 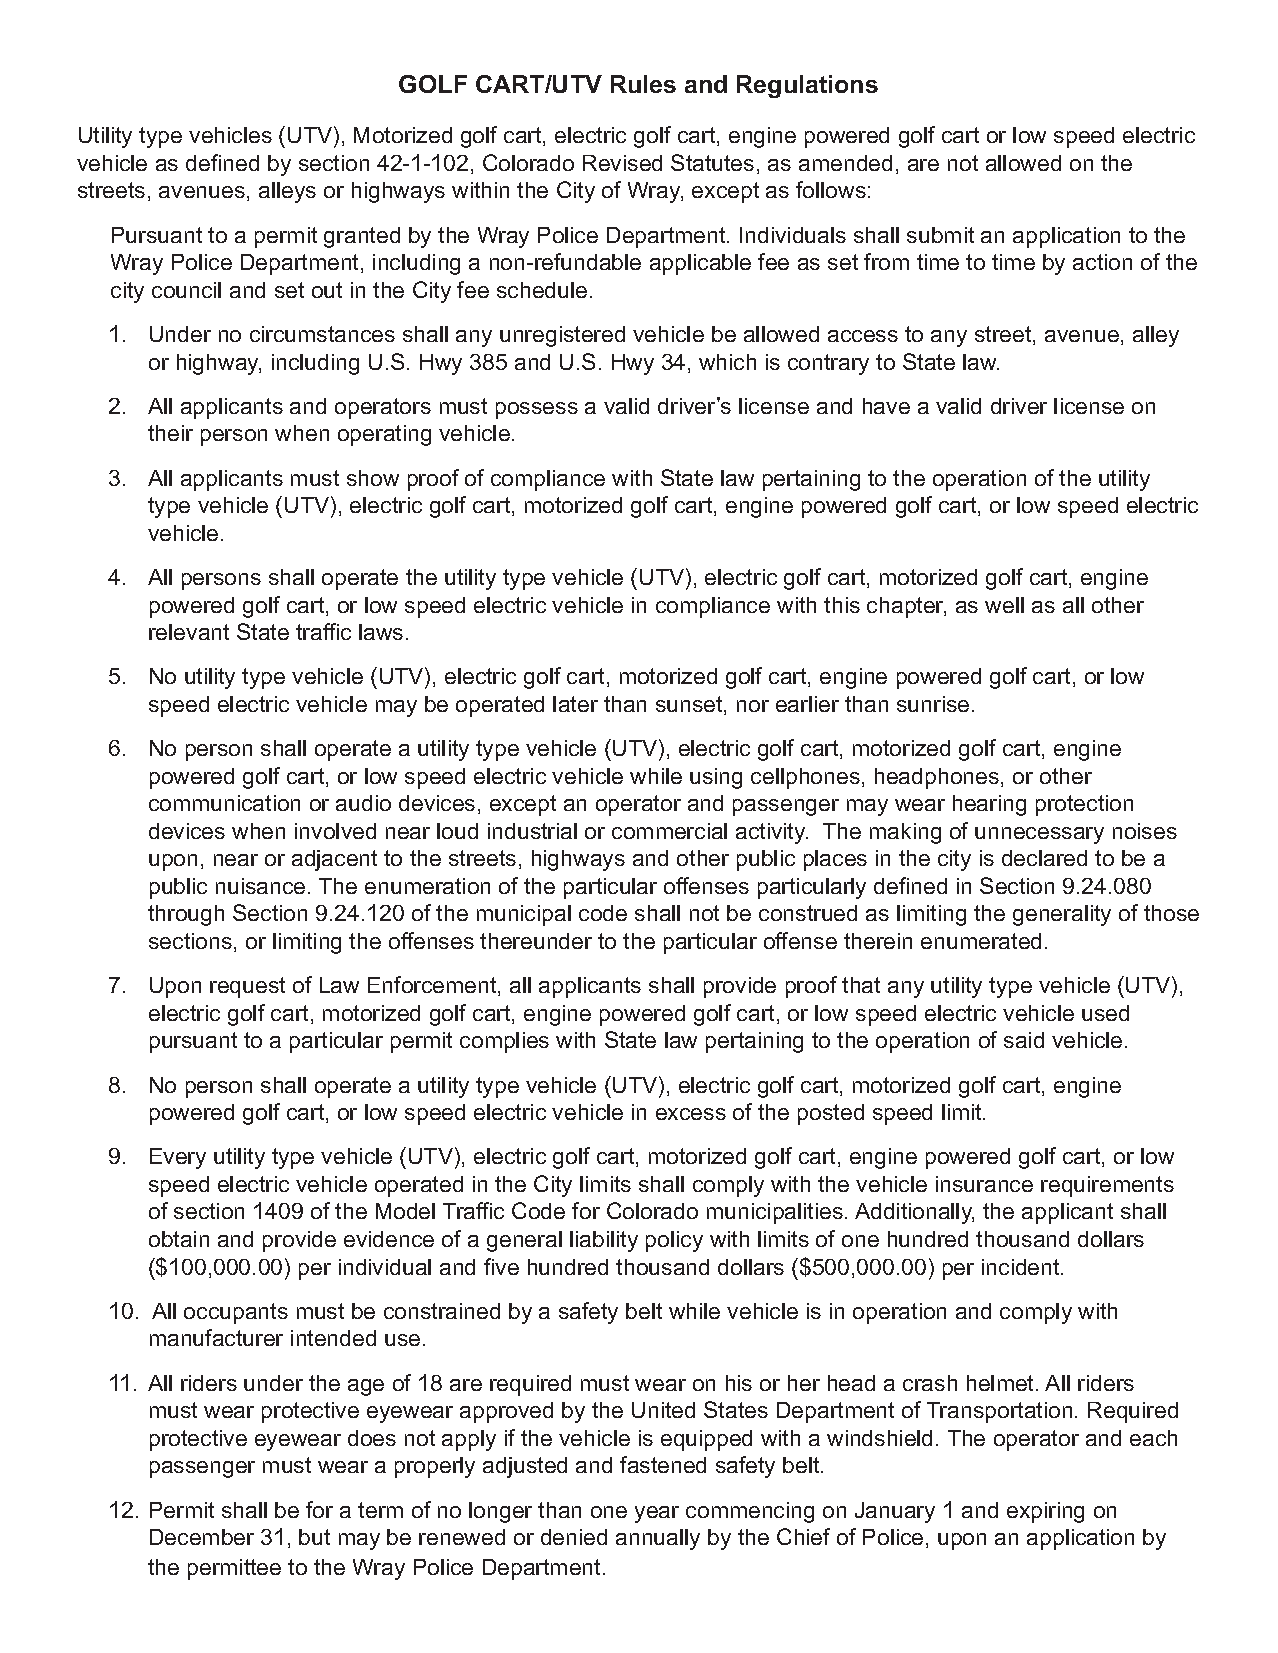 I want to click on commercial, so click(x=669, y=831).
